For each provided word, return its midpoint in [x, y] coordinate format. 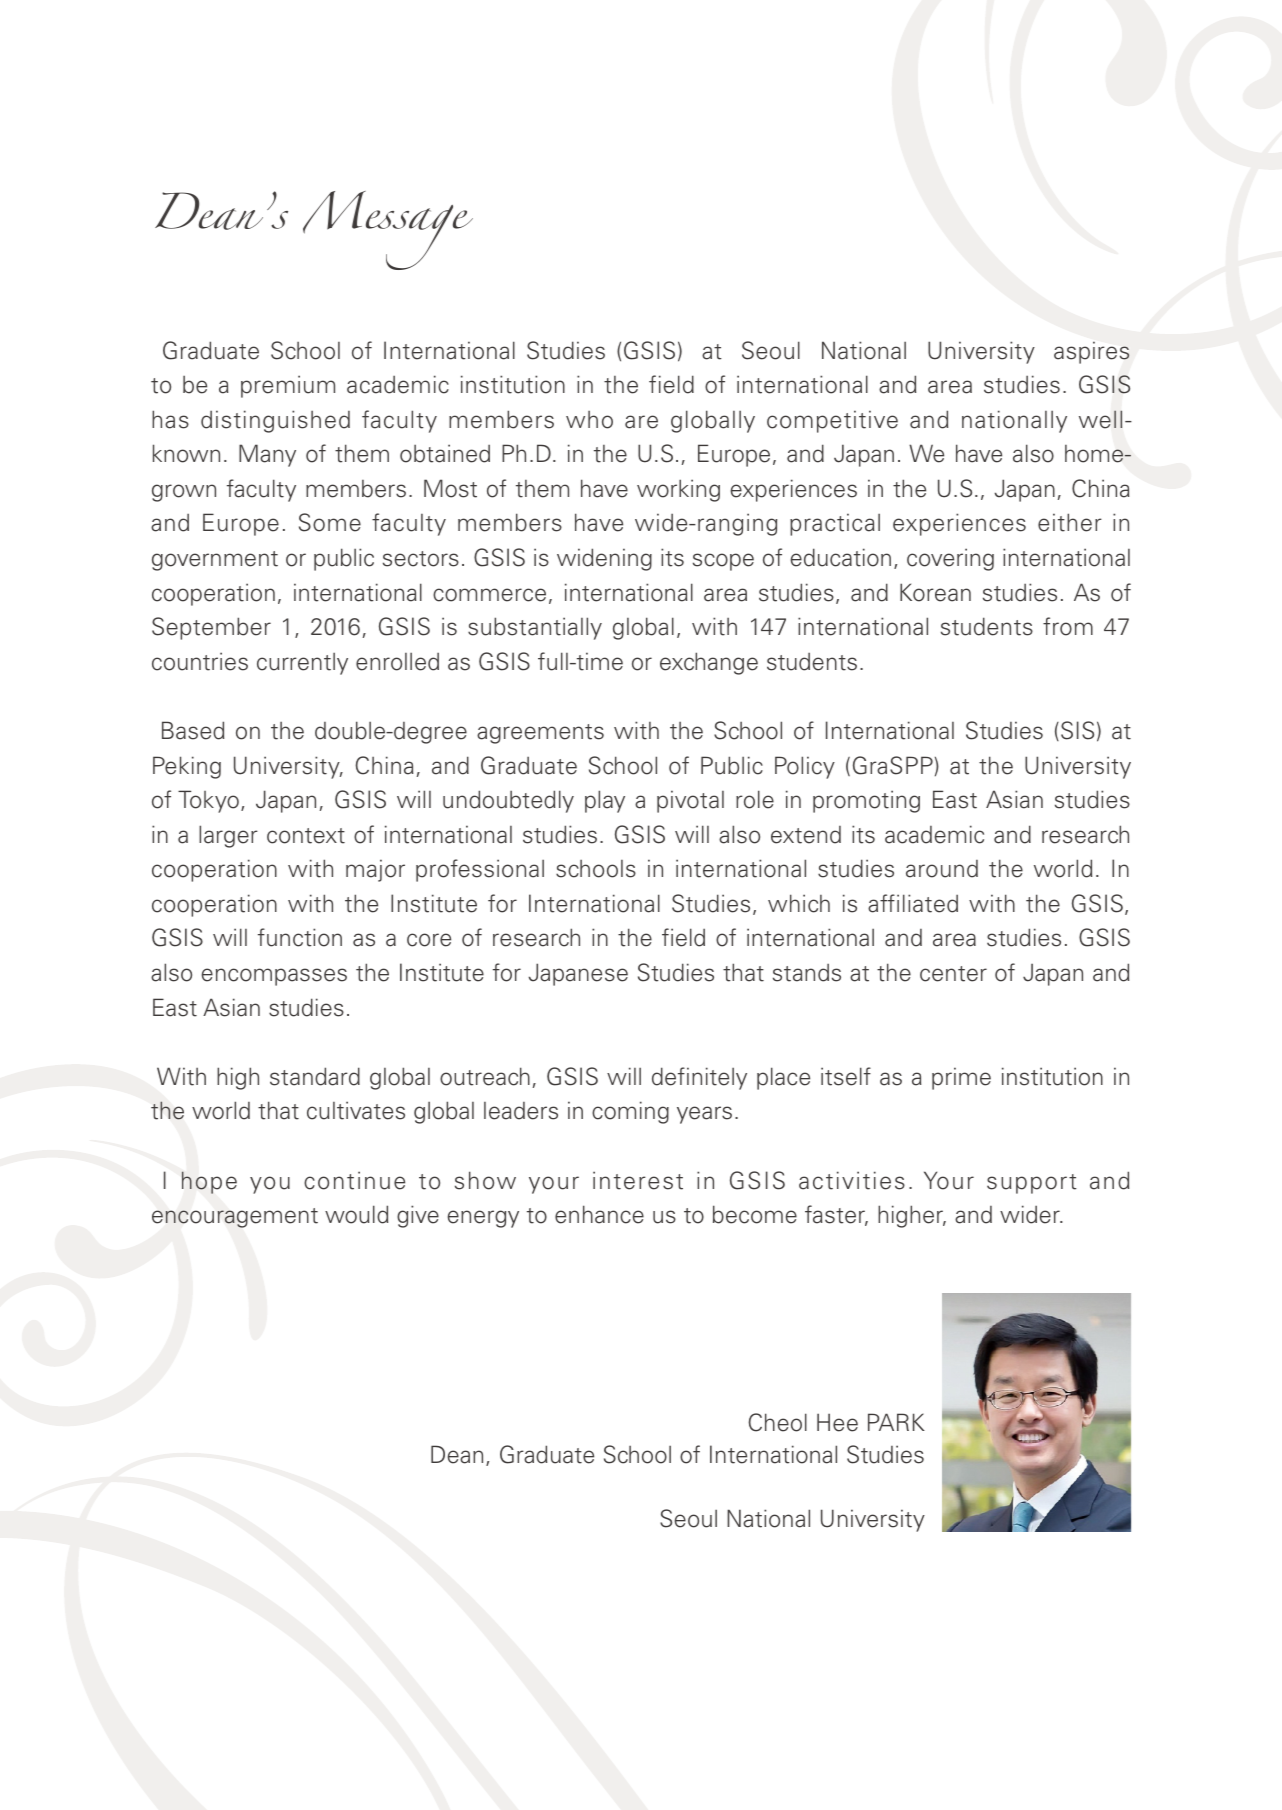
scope [723, 562]
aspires [1091, 352]
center [953, 974]
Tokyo [208, 801]
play [605, 801]
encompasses [274, 977]
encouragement [235, 1218]
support [1032, 1184]
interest [638, 1180]
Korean [935, 592]
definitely [699, 1078]
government [215, 561]
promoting [866, 801]
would [356, 1214]
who [589, 420]
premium [288, 386]
